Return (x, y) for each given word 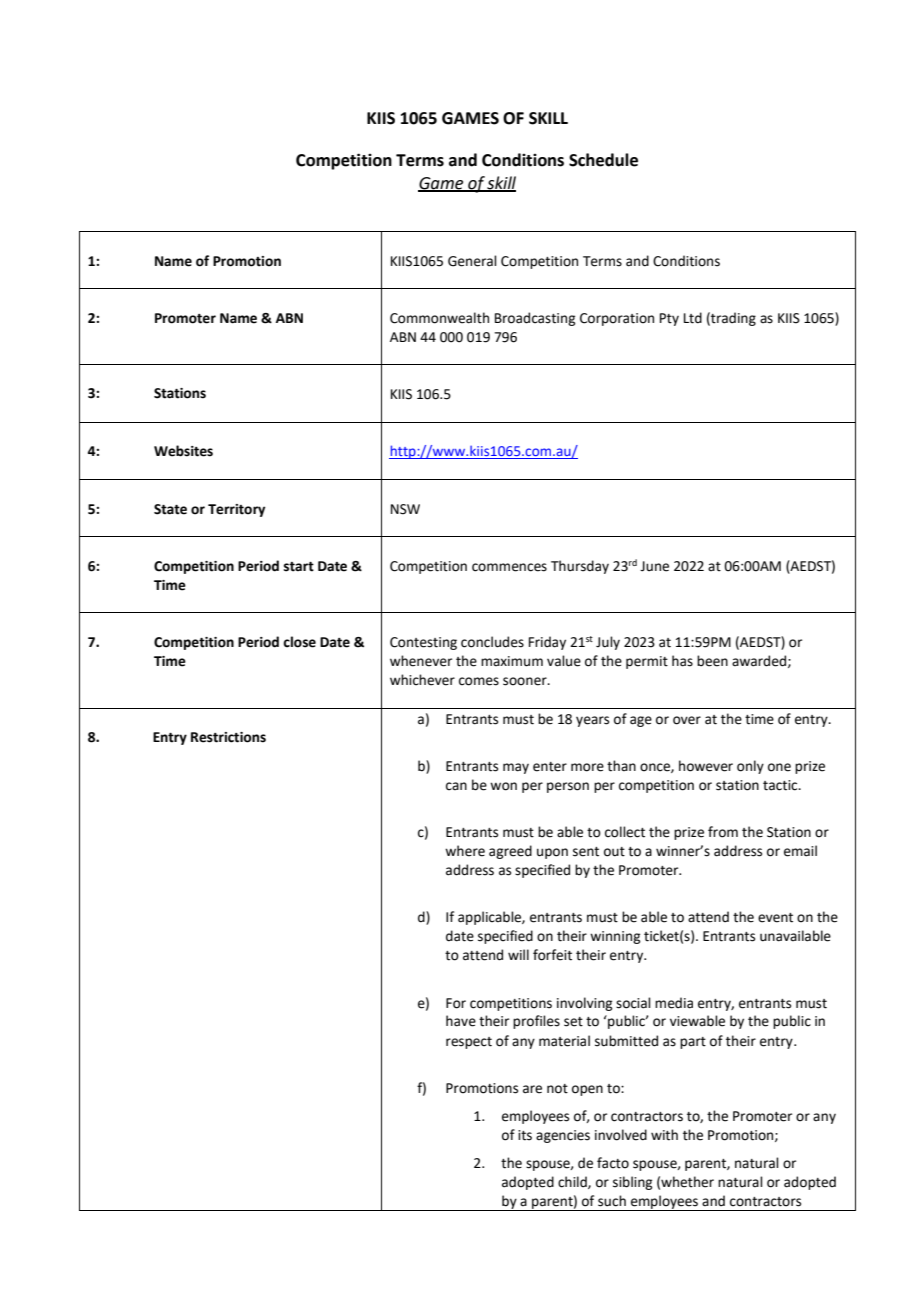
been (712, 661)
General (472, 261)
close (299, 642)
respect (469, 1043)
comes (479, 681)
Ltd (693, 318)
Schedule (603, 160)
